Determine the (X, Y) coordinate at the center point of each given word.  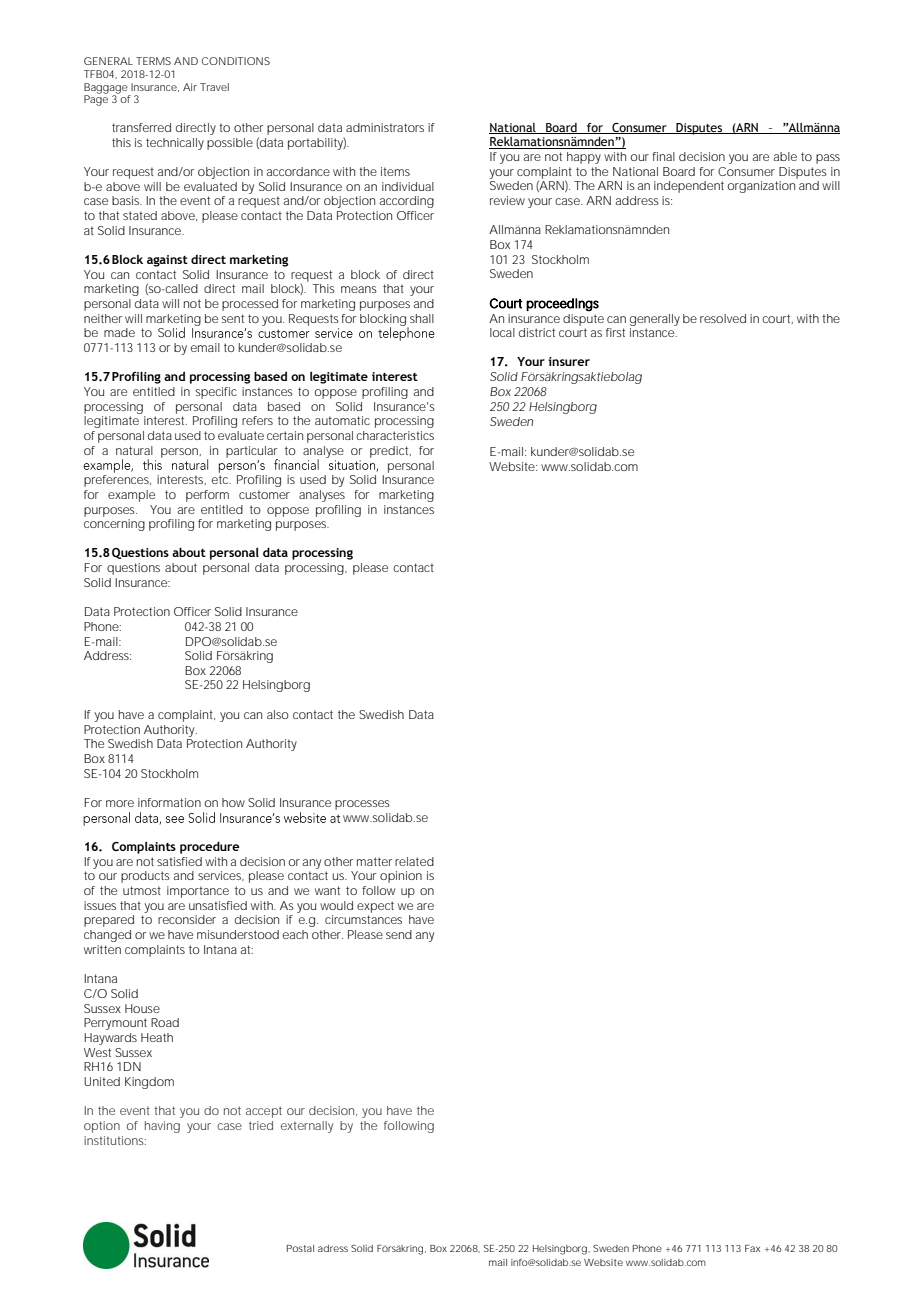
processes (362, 805)
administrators (385, 127)
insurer (569, 361)
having (162, 1127)
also (278, 714)
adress (333, 1248)
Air (190, 87)
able (785, 156)
